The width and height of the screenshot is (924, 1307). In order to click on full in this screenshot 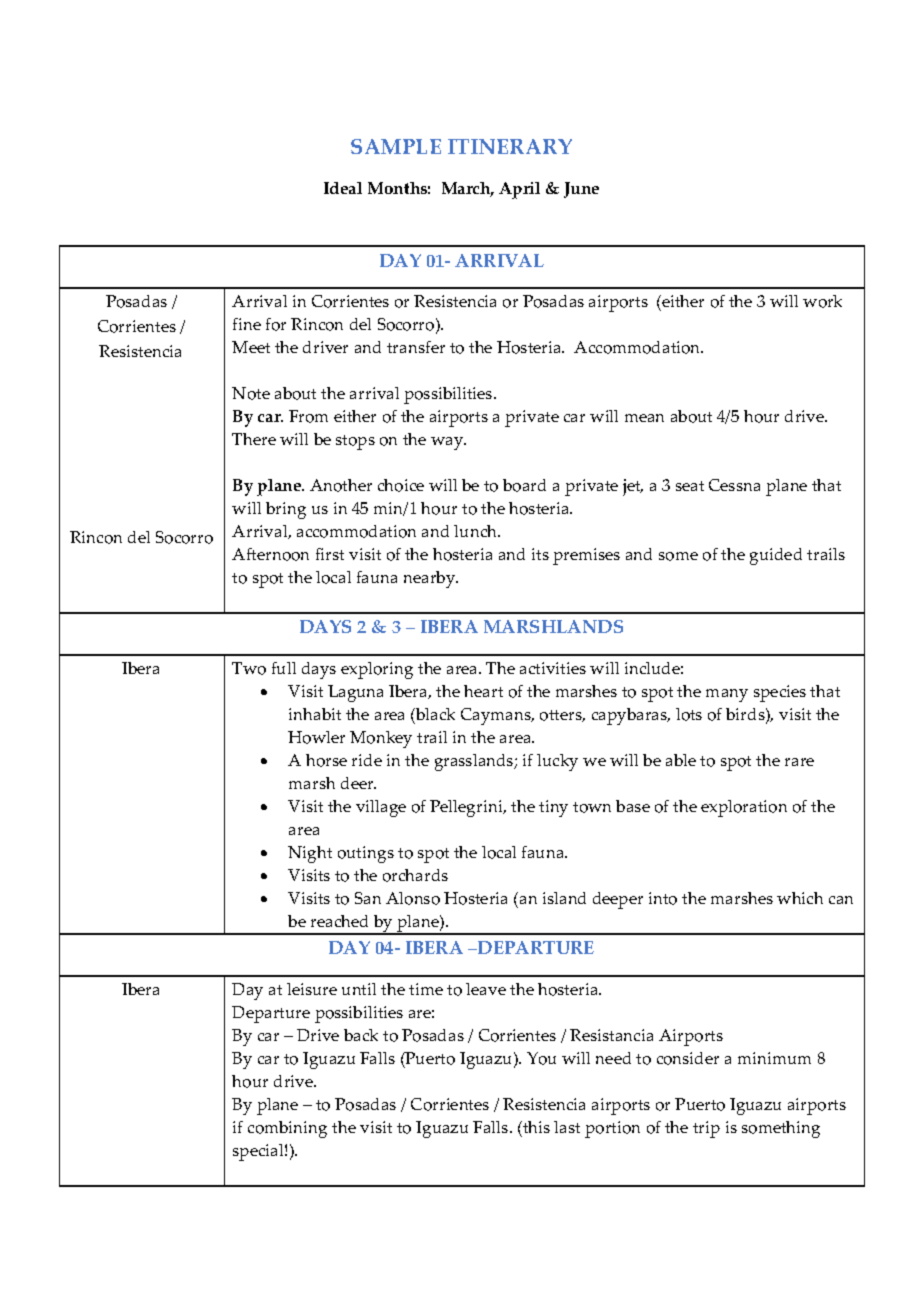, I will do `click(284, 668)`.
